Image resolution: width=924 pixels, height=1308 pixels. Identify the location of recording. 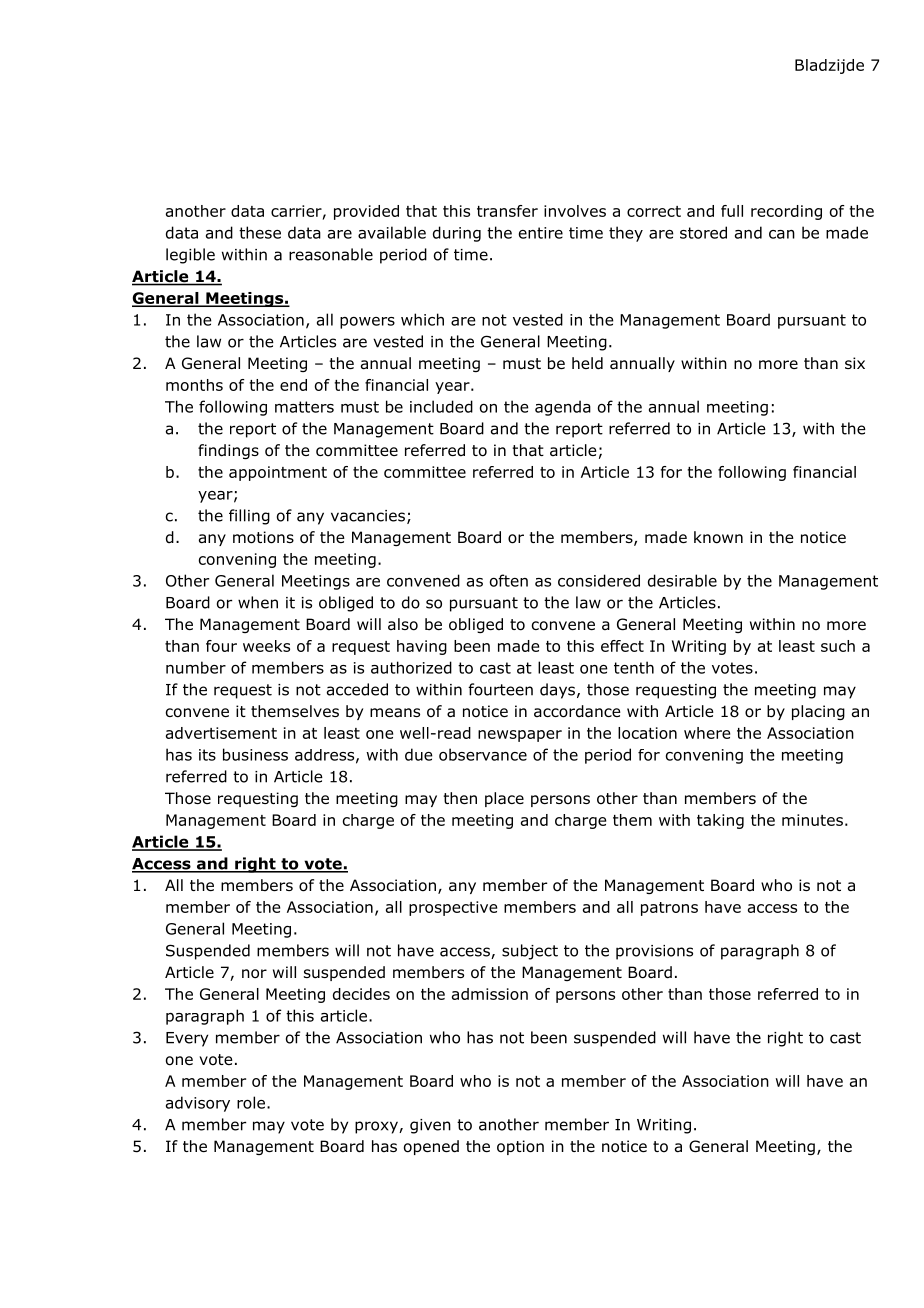
(786, 212).
